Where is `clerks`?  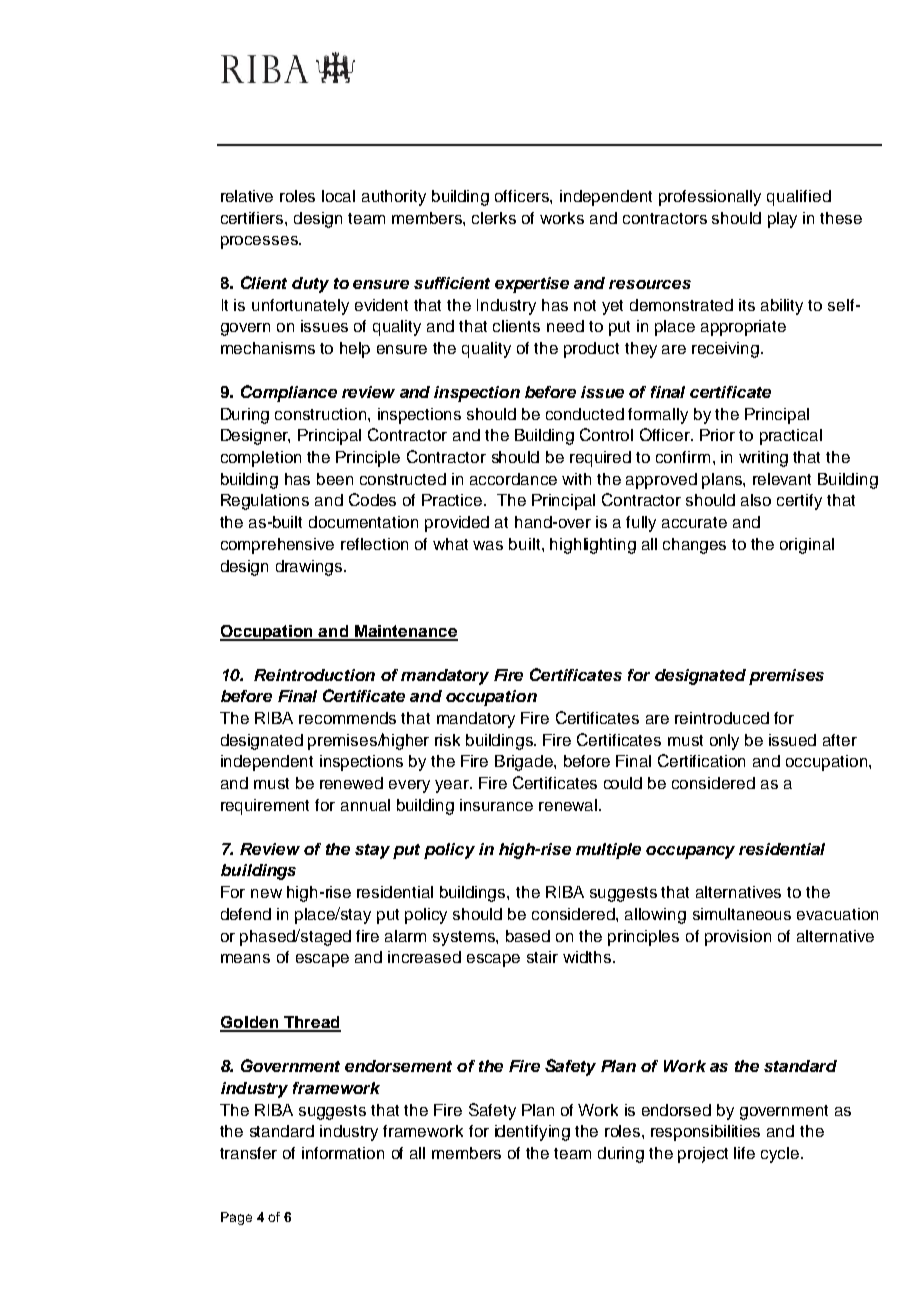
clerks is located at coordinates (494, 218).
